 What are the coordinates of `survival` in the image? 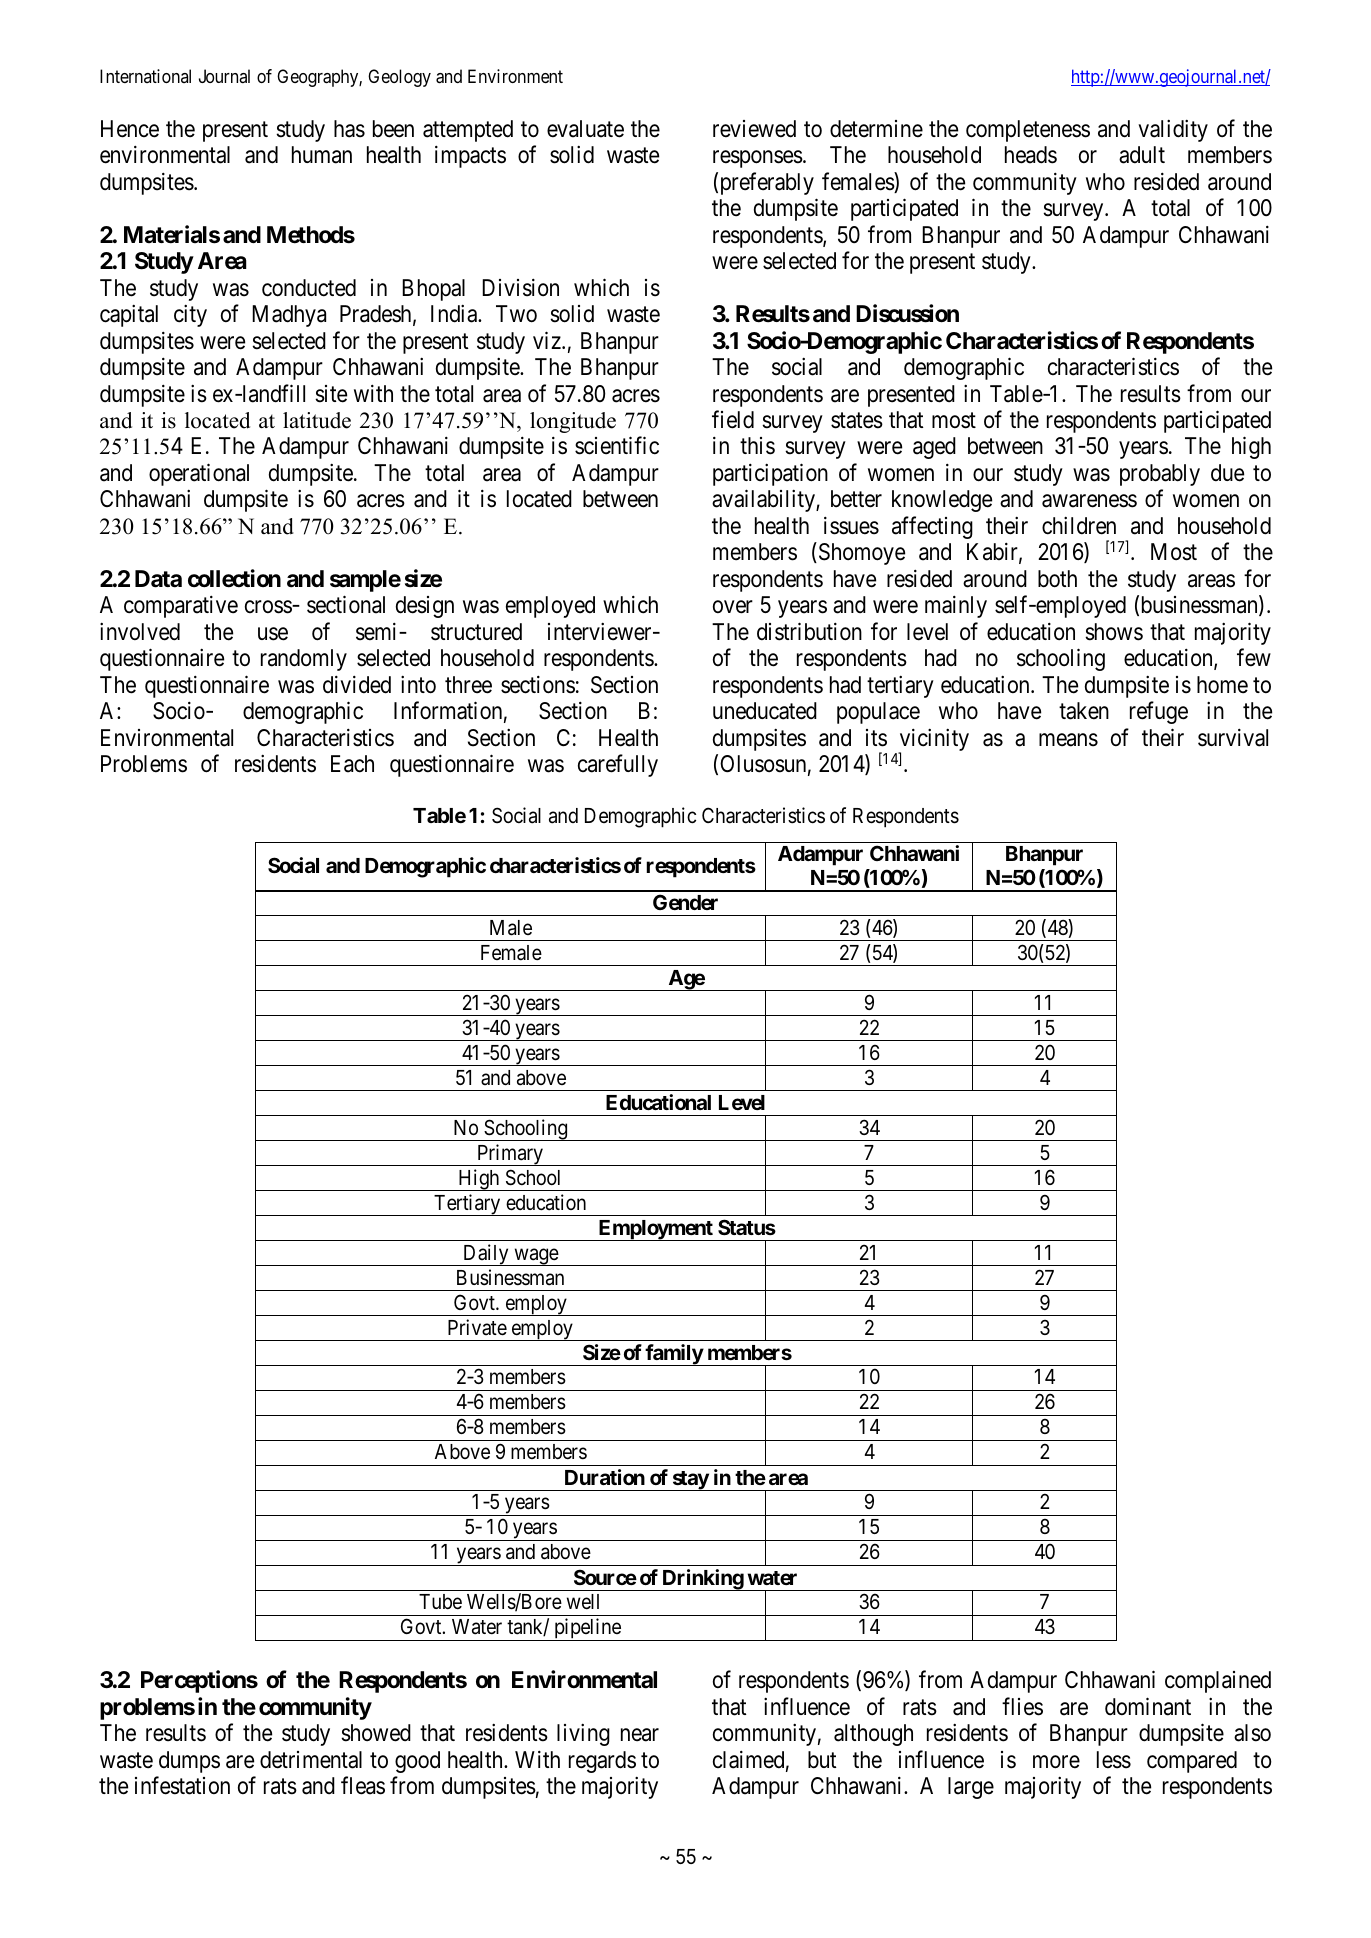 It's located at (1233, 738).
